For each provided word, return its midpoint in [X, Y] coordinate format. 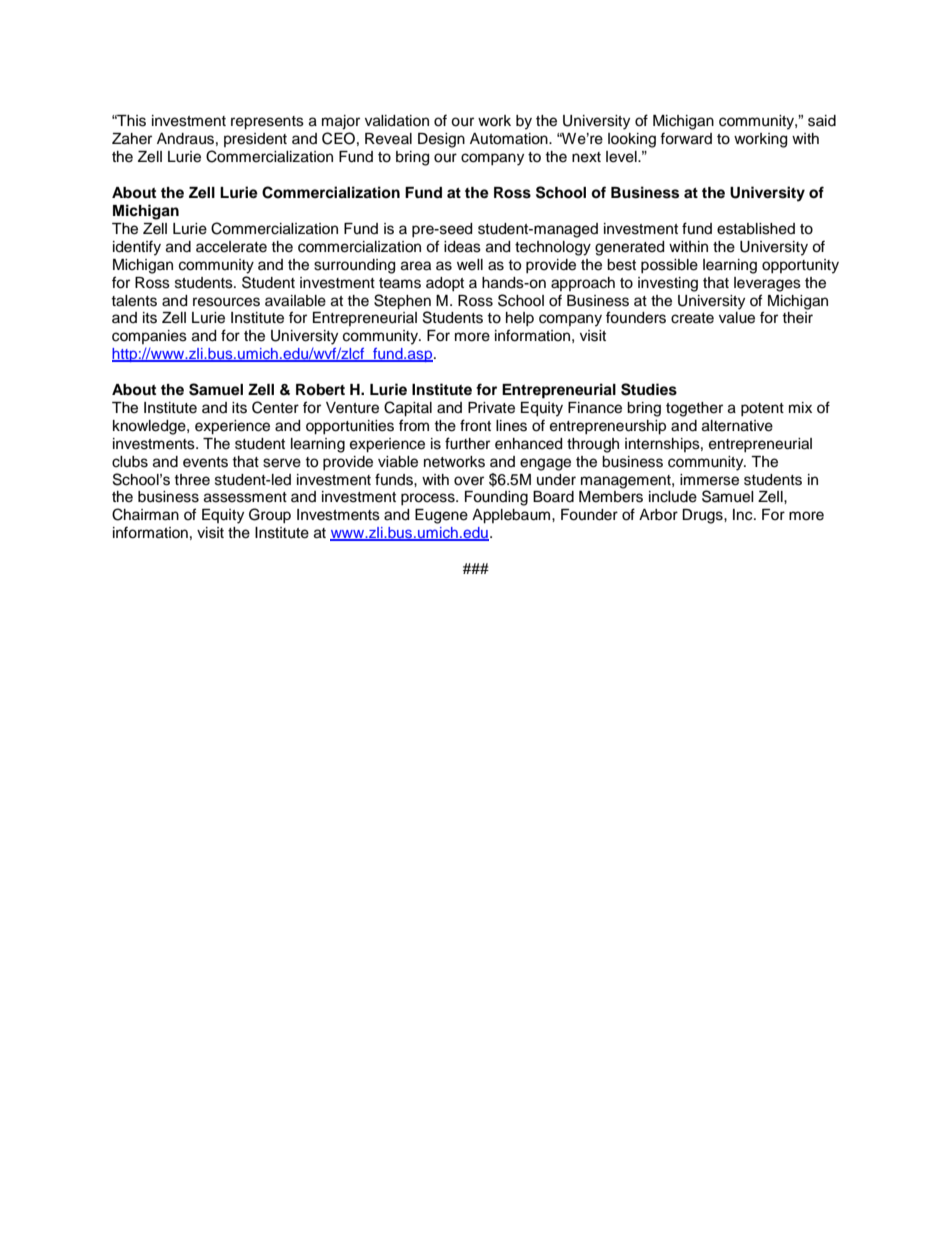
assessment [245, 497]
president [255, 140]
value [737, 318]
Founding [496, 498]
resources [226, 302]
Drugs [703, 516]
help [520, 319]
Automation [510, 139]
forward [686, 138]
